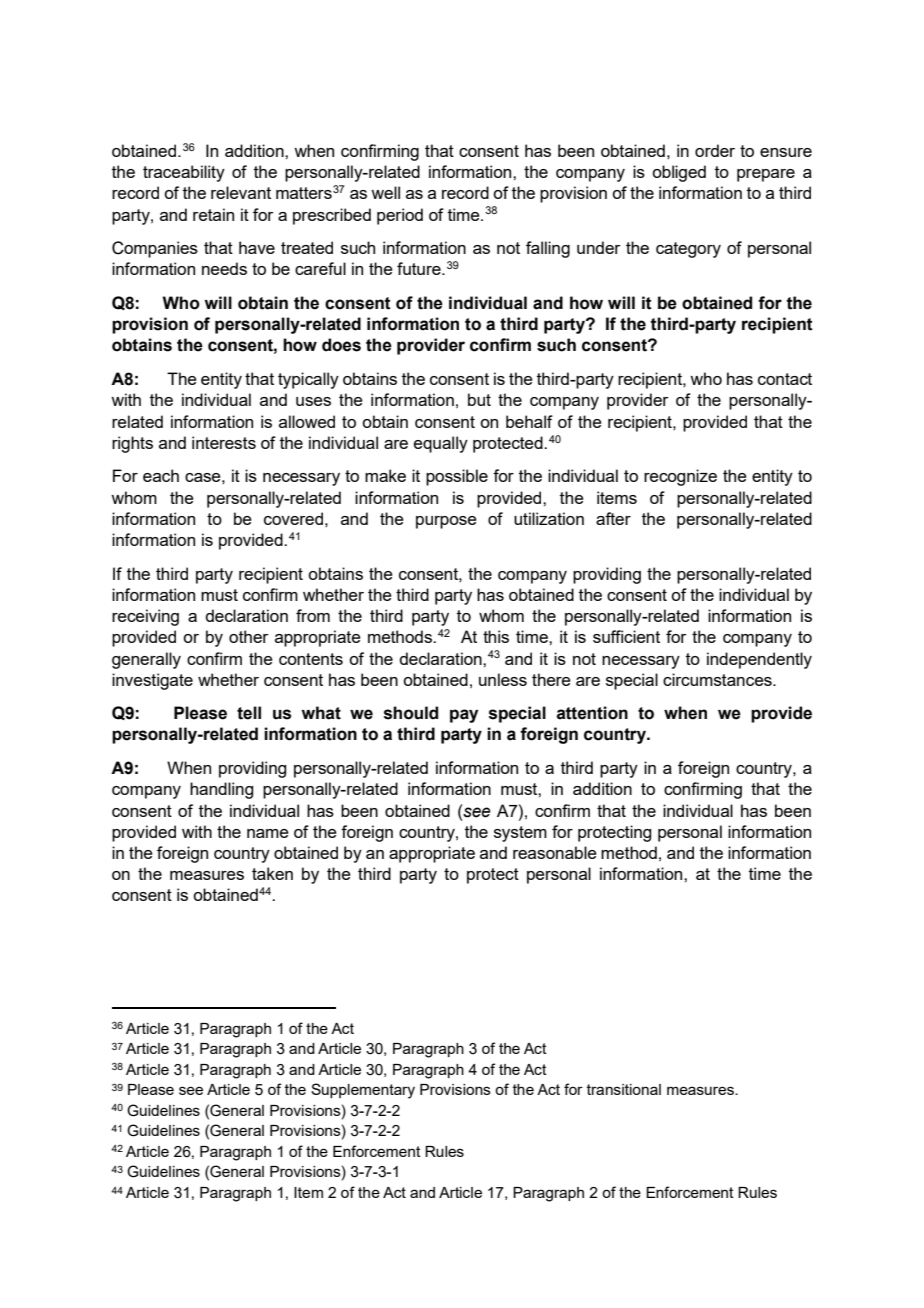 Image resolution: width=924 pixels, height=1308 pixels. What do you see at coordinates (224, 442) in the document?
I see `interests` at bounding box center [224, 442].
